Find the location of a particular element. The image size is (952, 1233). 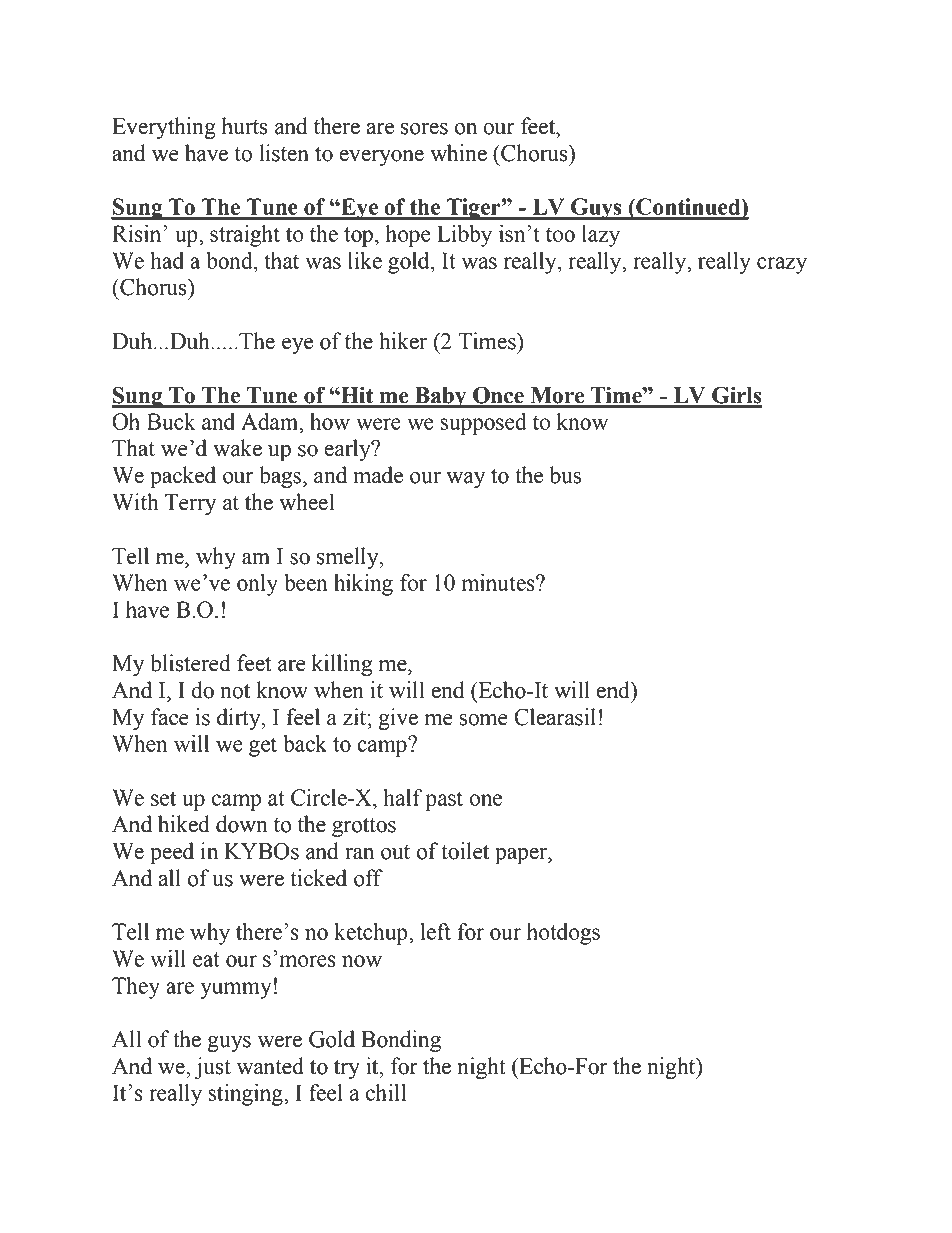

had is located at coordinates (167, 260).
